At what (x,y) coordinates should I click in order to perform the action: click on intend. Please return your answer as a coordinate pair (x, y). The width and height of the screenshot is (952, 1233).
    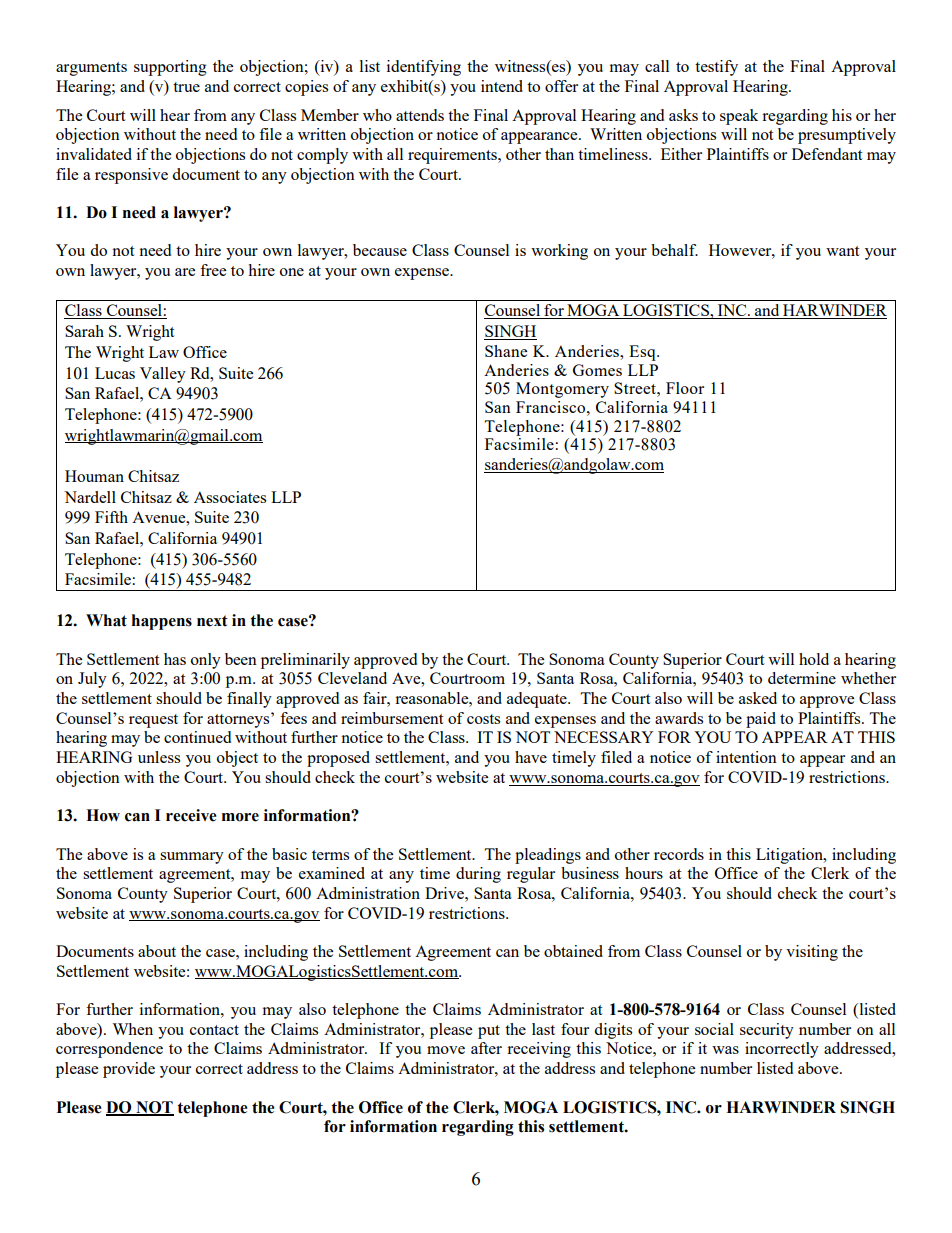
    Looking at the image, I should click on (502, 86).
